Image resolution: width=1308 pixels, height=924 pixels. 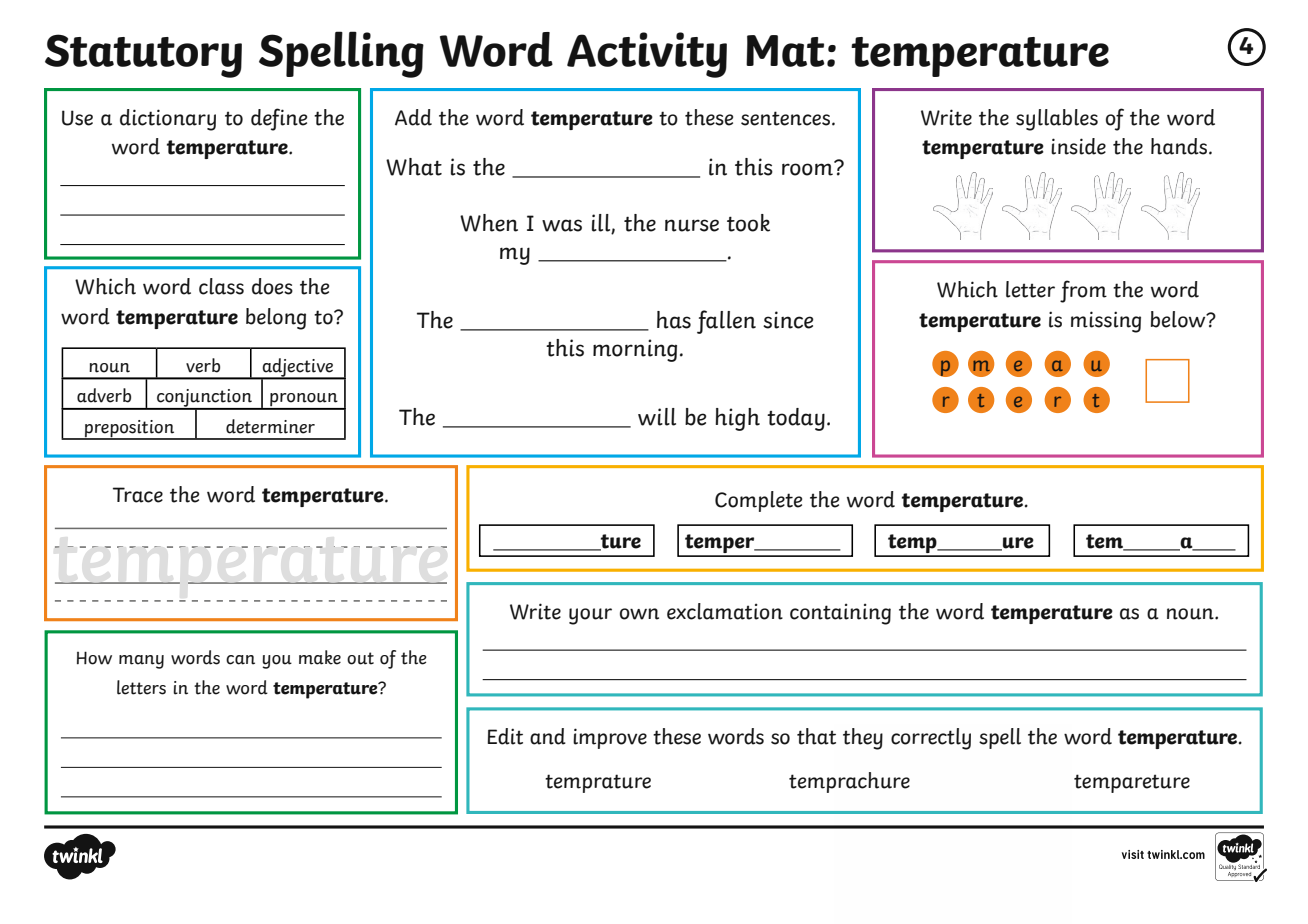 I want to click on Activity, so click(x=647, y=55).
